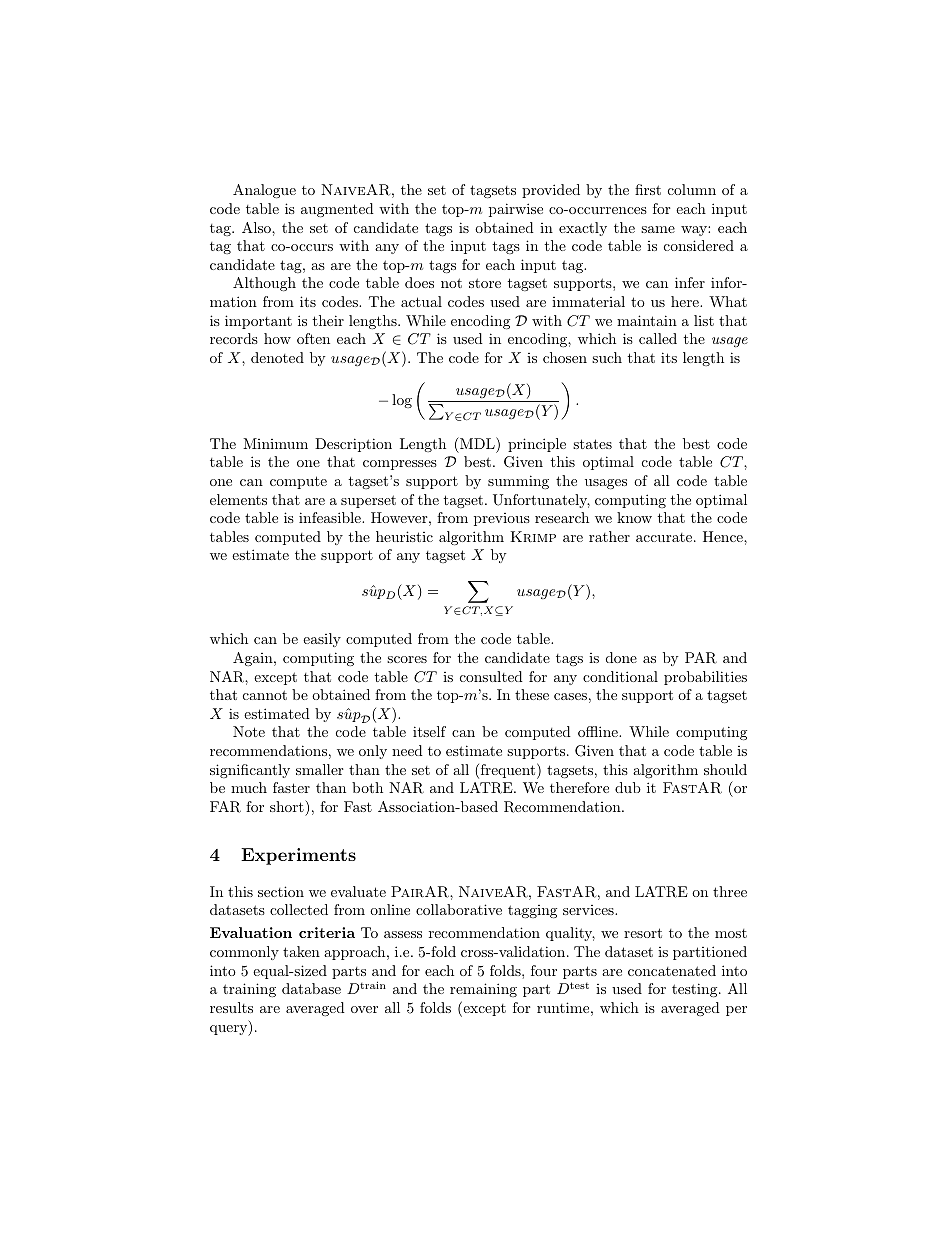 The width and height of the page is (952, 1233). What do you see at coordinates (322, 640) in the page?
I see `easily` at bounding box center [322, 640].
